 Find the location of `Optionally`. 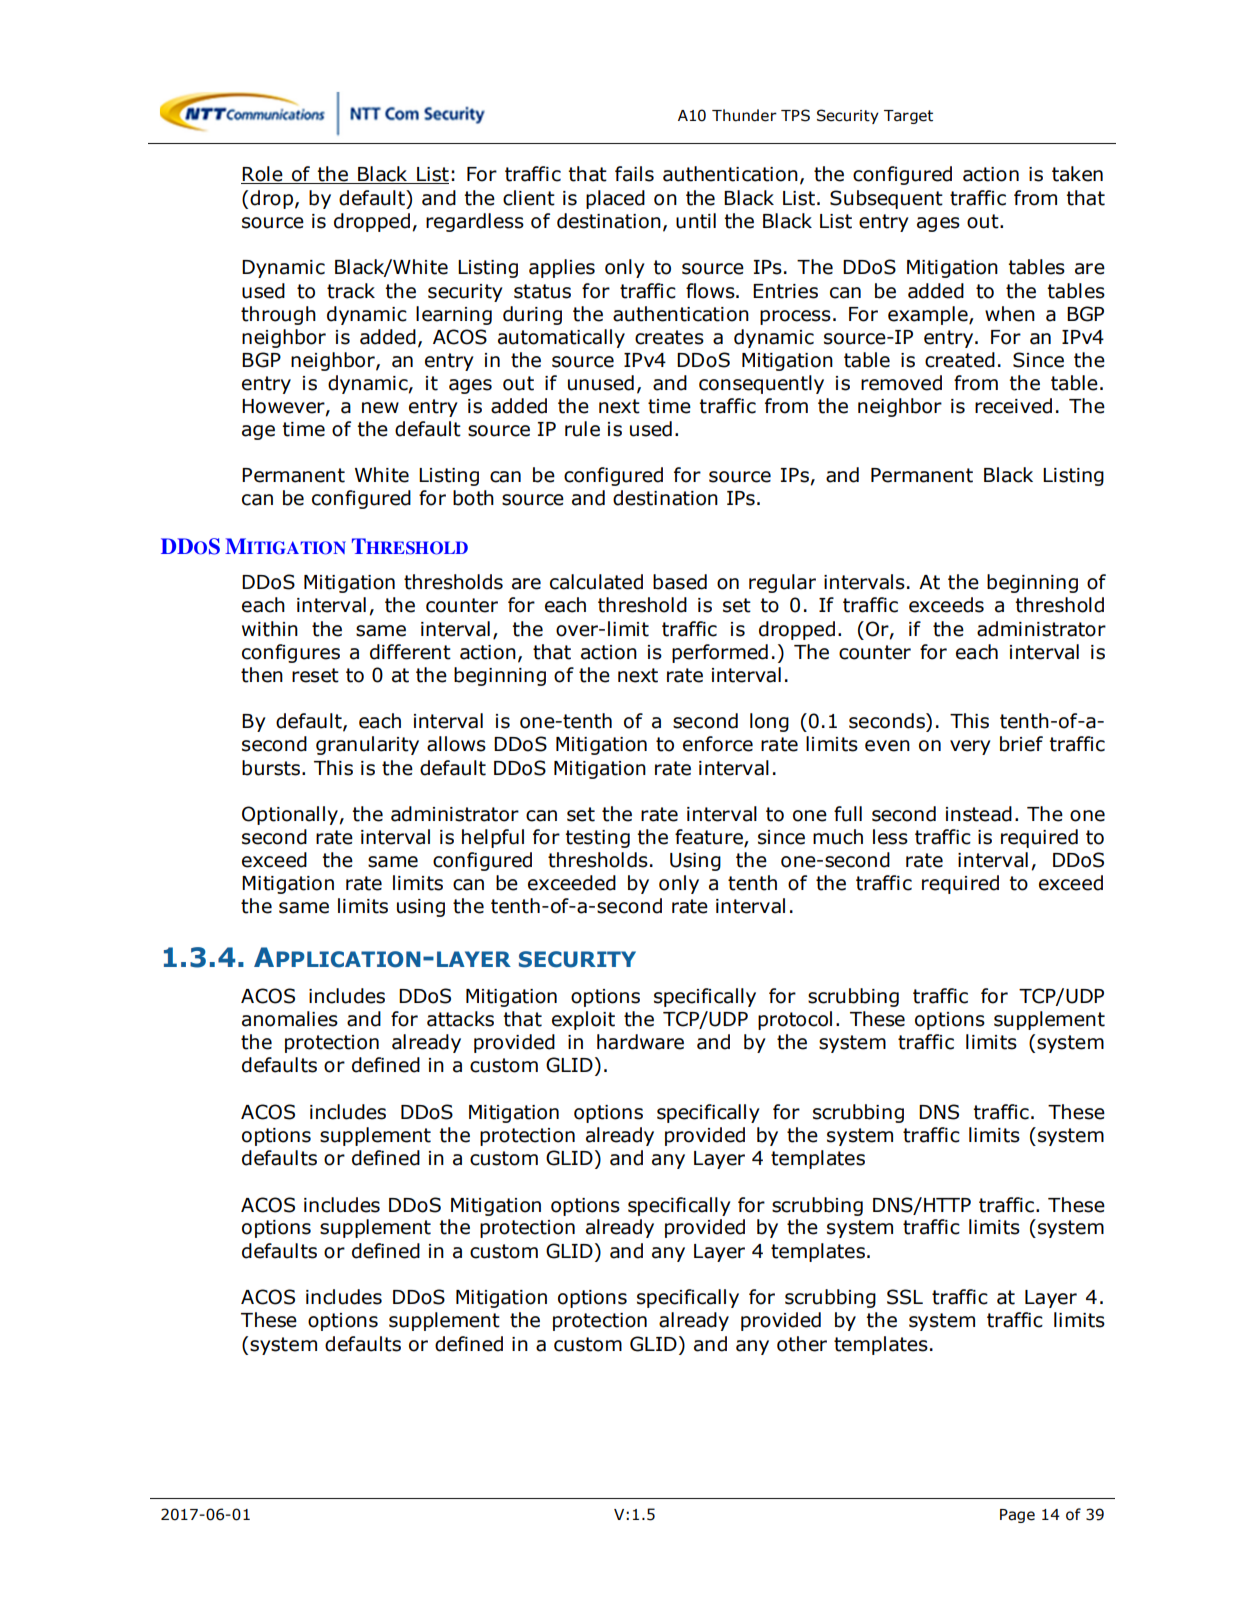

Optionally is located at coordinates (291, 815).
